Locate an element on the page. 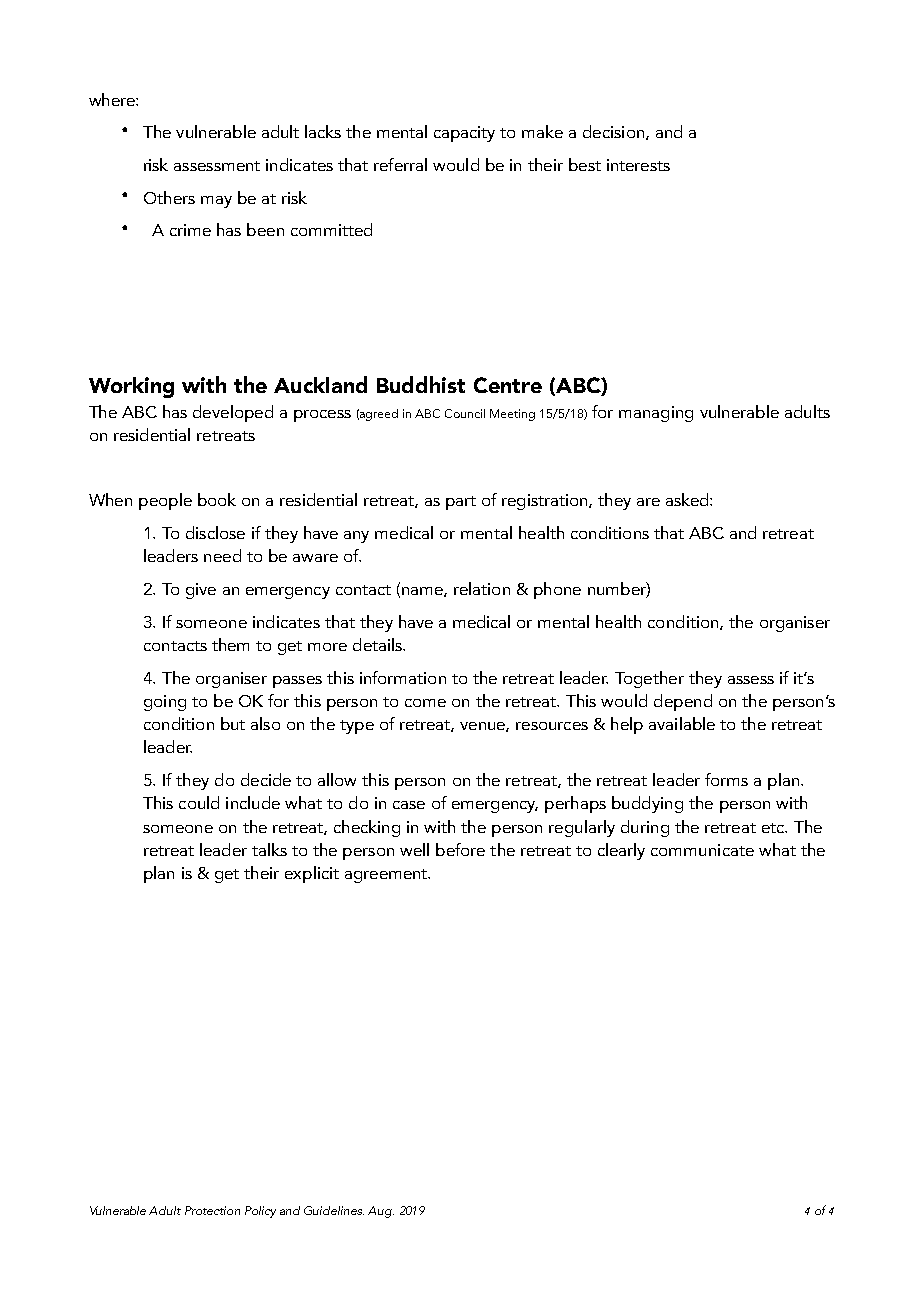 This image has width=924, height=1308. developed is located at coordinates (233, 413).
